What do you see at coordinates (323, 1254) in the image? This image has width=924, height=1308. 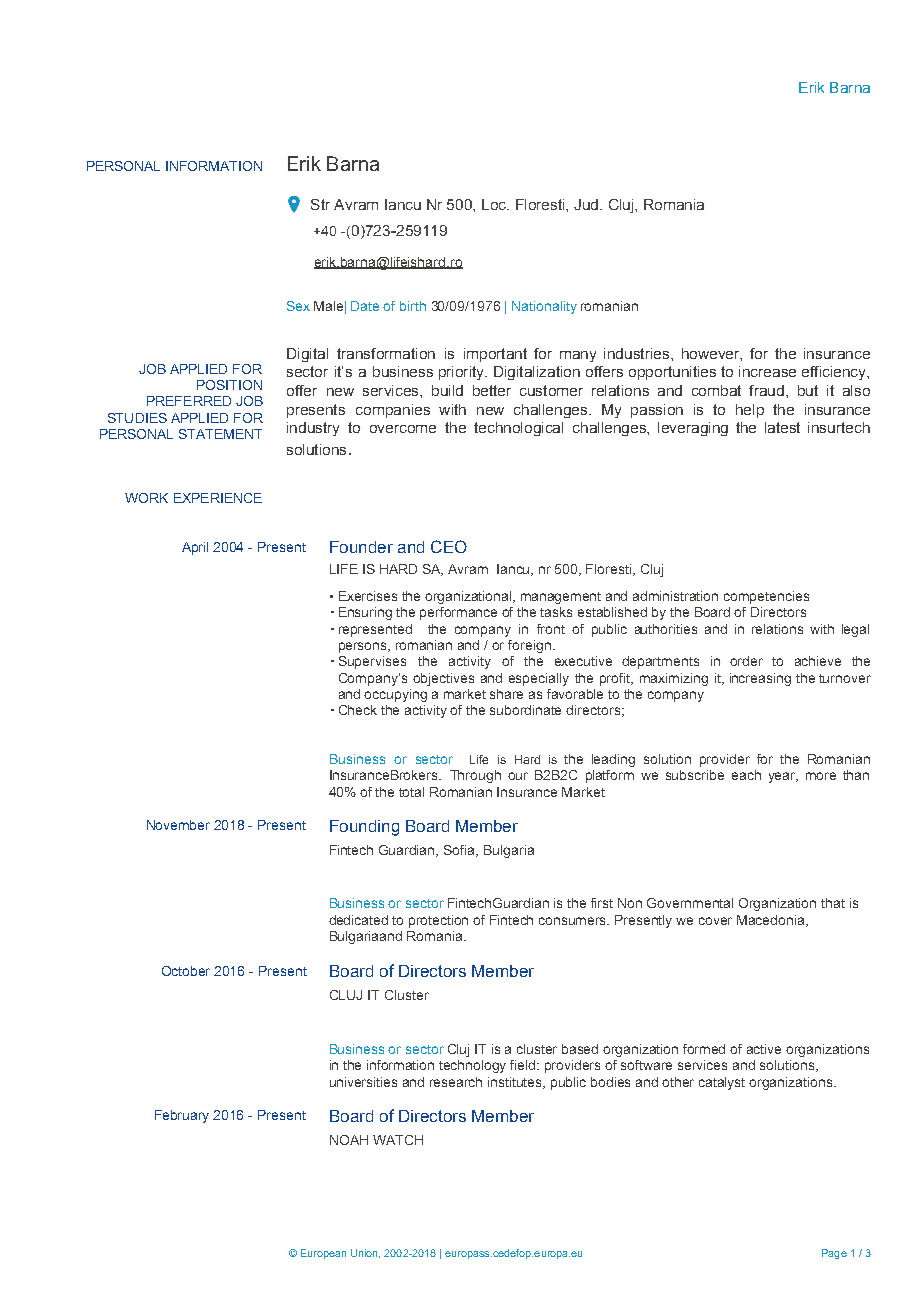 I see `European` at bounding box center [323, 1254].
